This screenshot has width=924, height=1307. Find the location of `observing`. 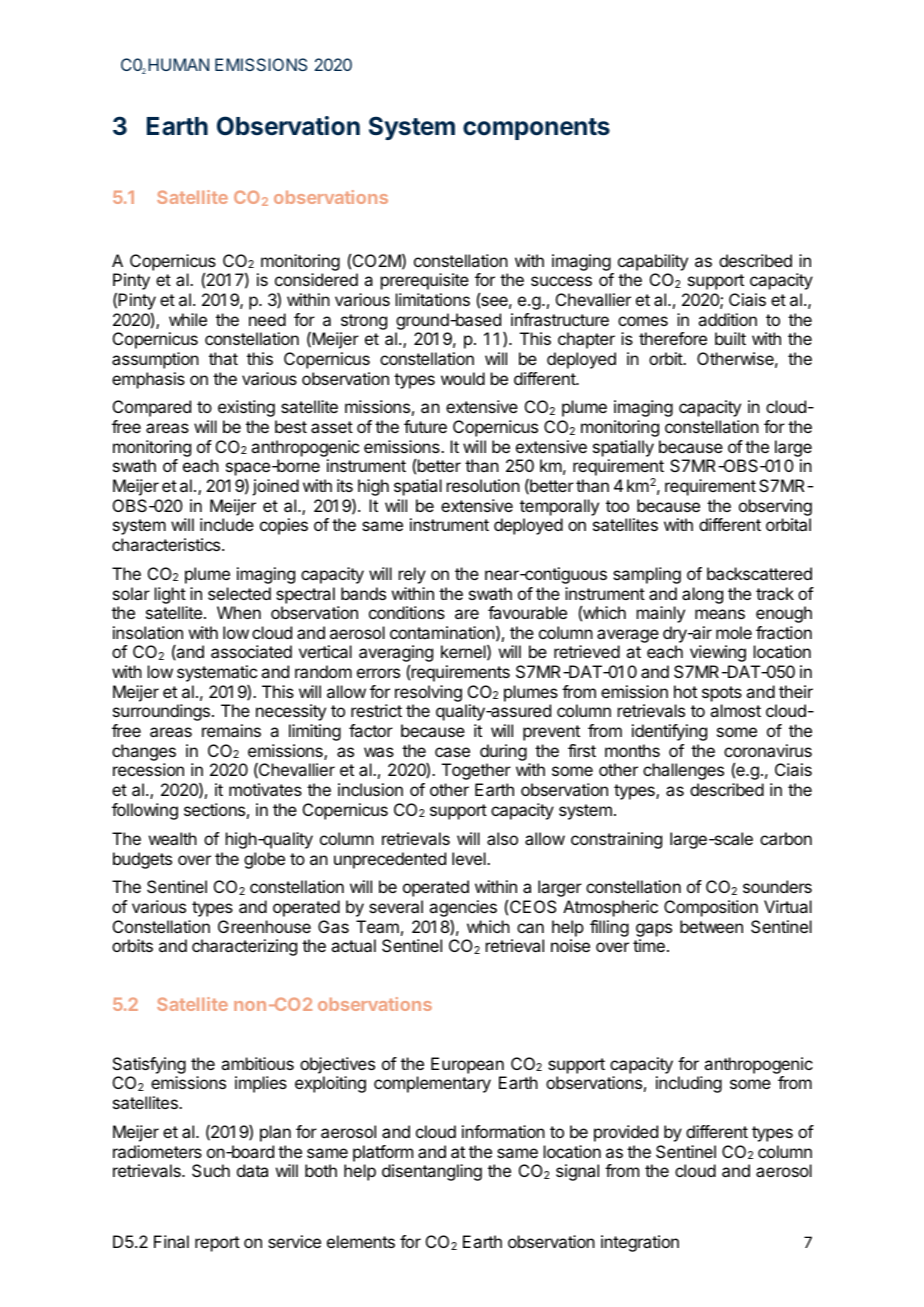

observing is located at coordinates (775, 507).
